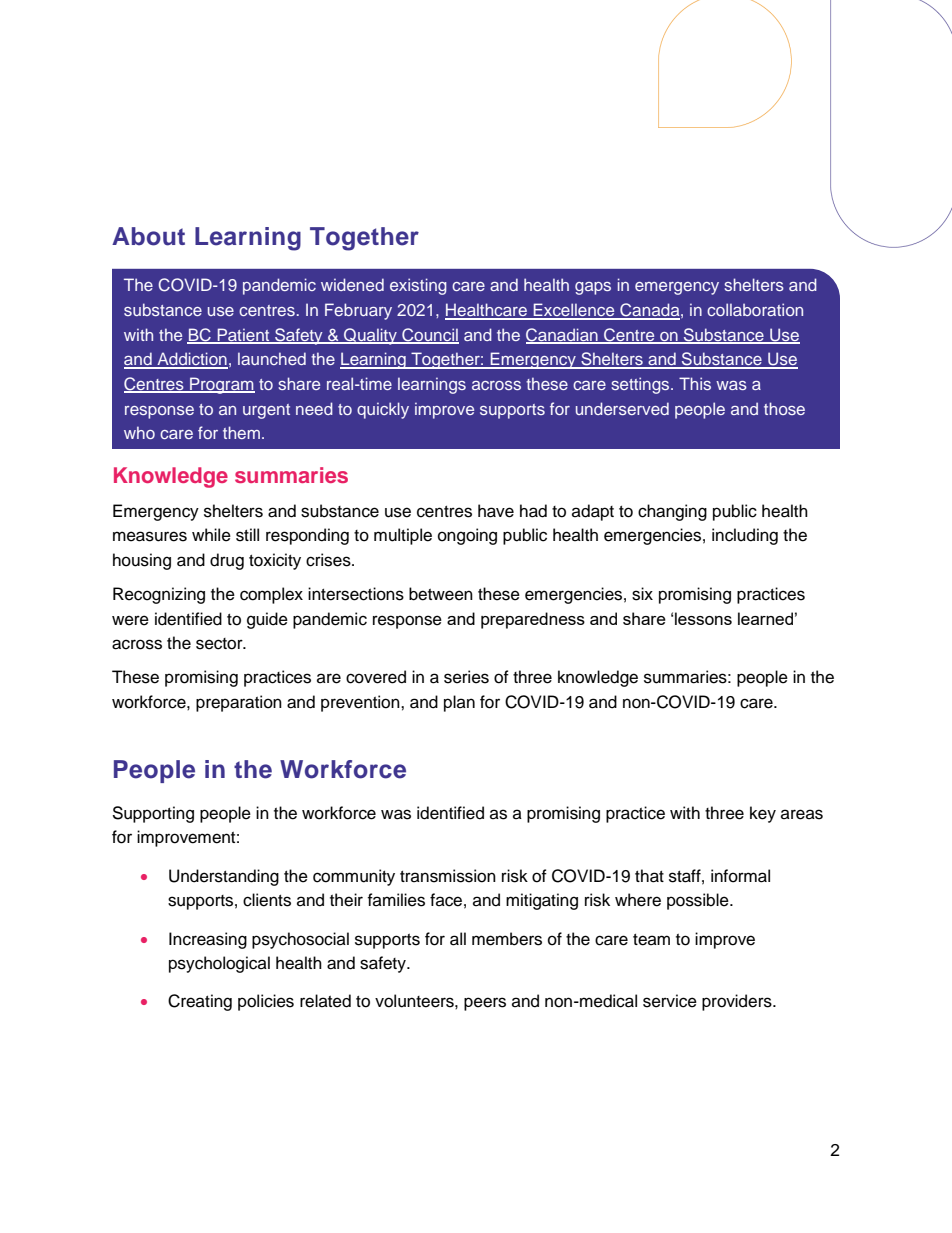 This screenshot has width=952, height=1233. What do you see at coordinates (459, 703) in the screenshot?
I see `plan` at bounding box center [459, 703].
